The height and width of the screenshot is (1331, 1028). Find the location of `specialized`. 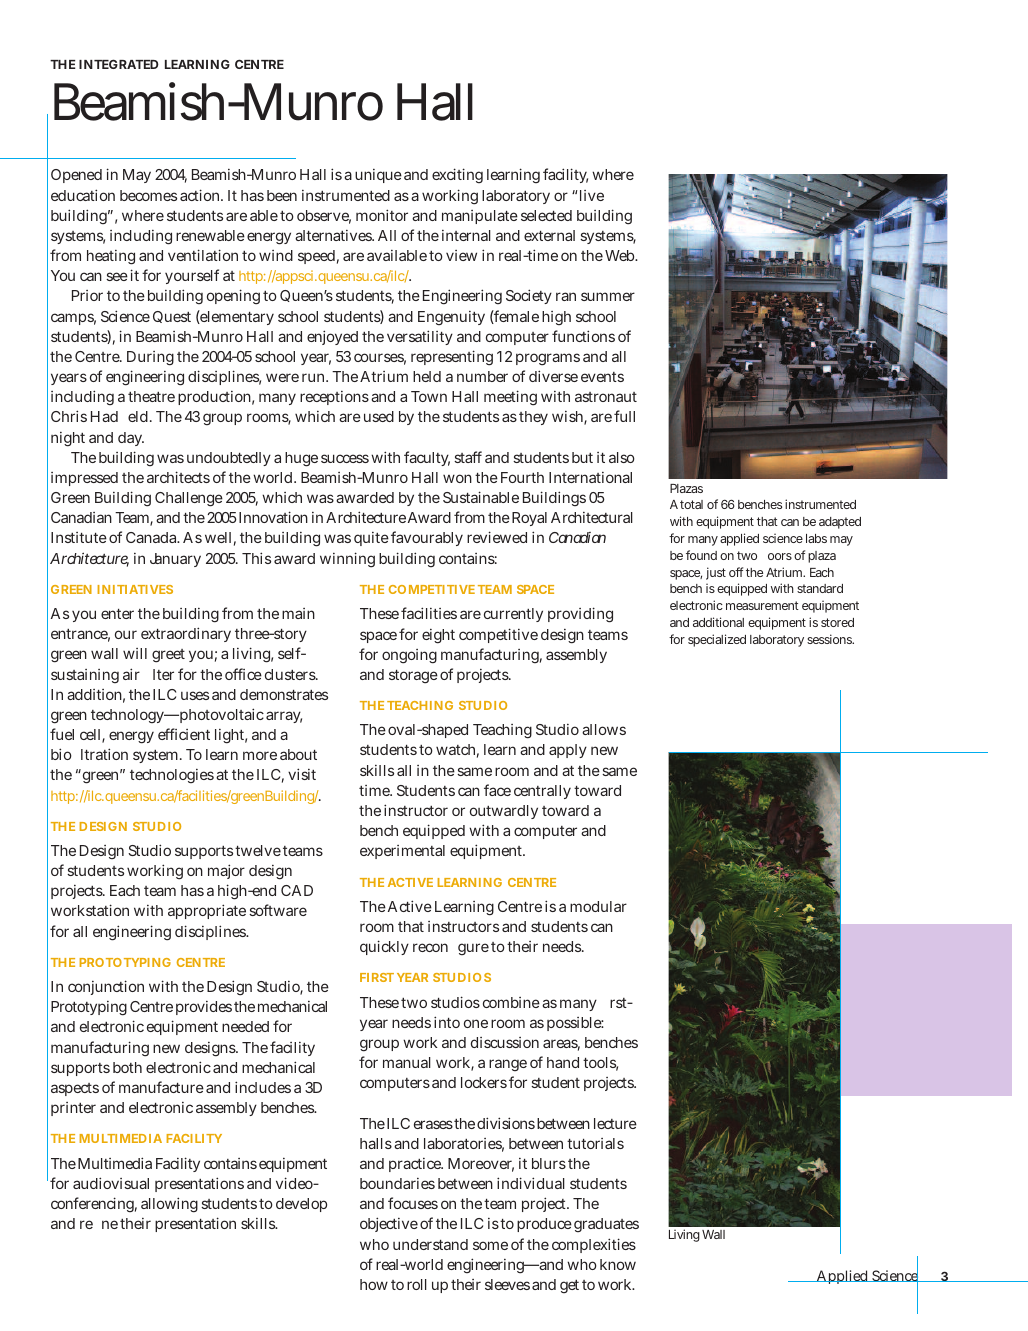

specialized is located at coordinates (717, 640).
